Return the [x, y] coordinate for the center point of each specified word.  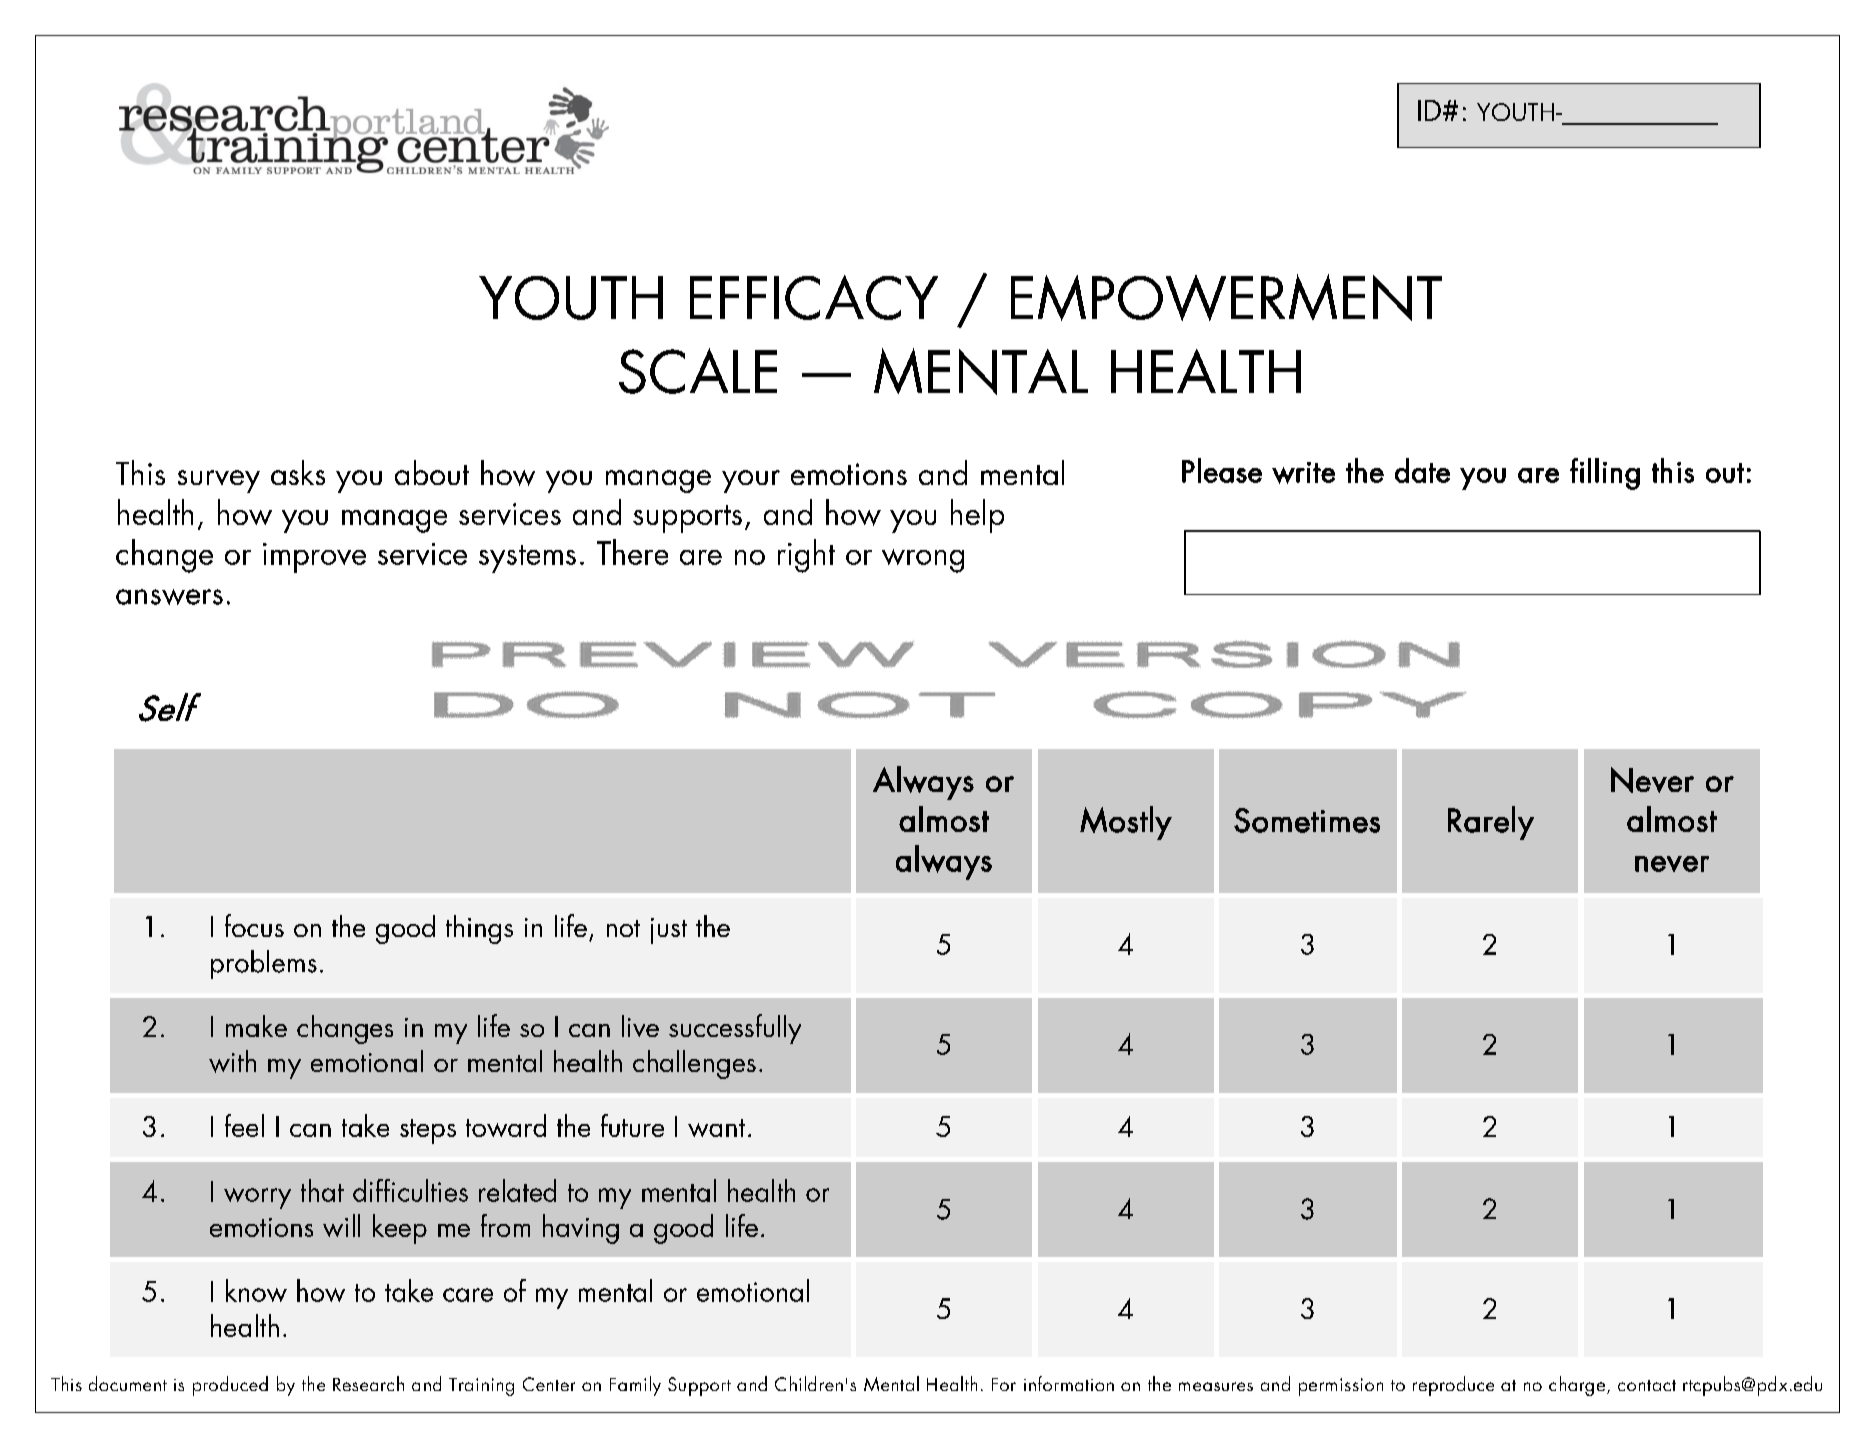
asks [298, 472]
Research [368, 1383]
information [1069, 1383]
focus [254, 925]
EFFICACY [814, 297]
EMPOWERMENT [1226, 297]
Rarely [1491, 823]
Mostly [1126, 823]
